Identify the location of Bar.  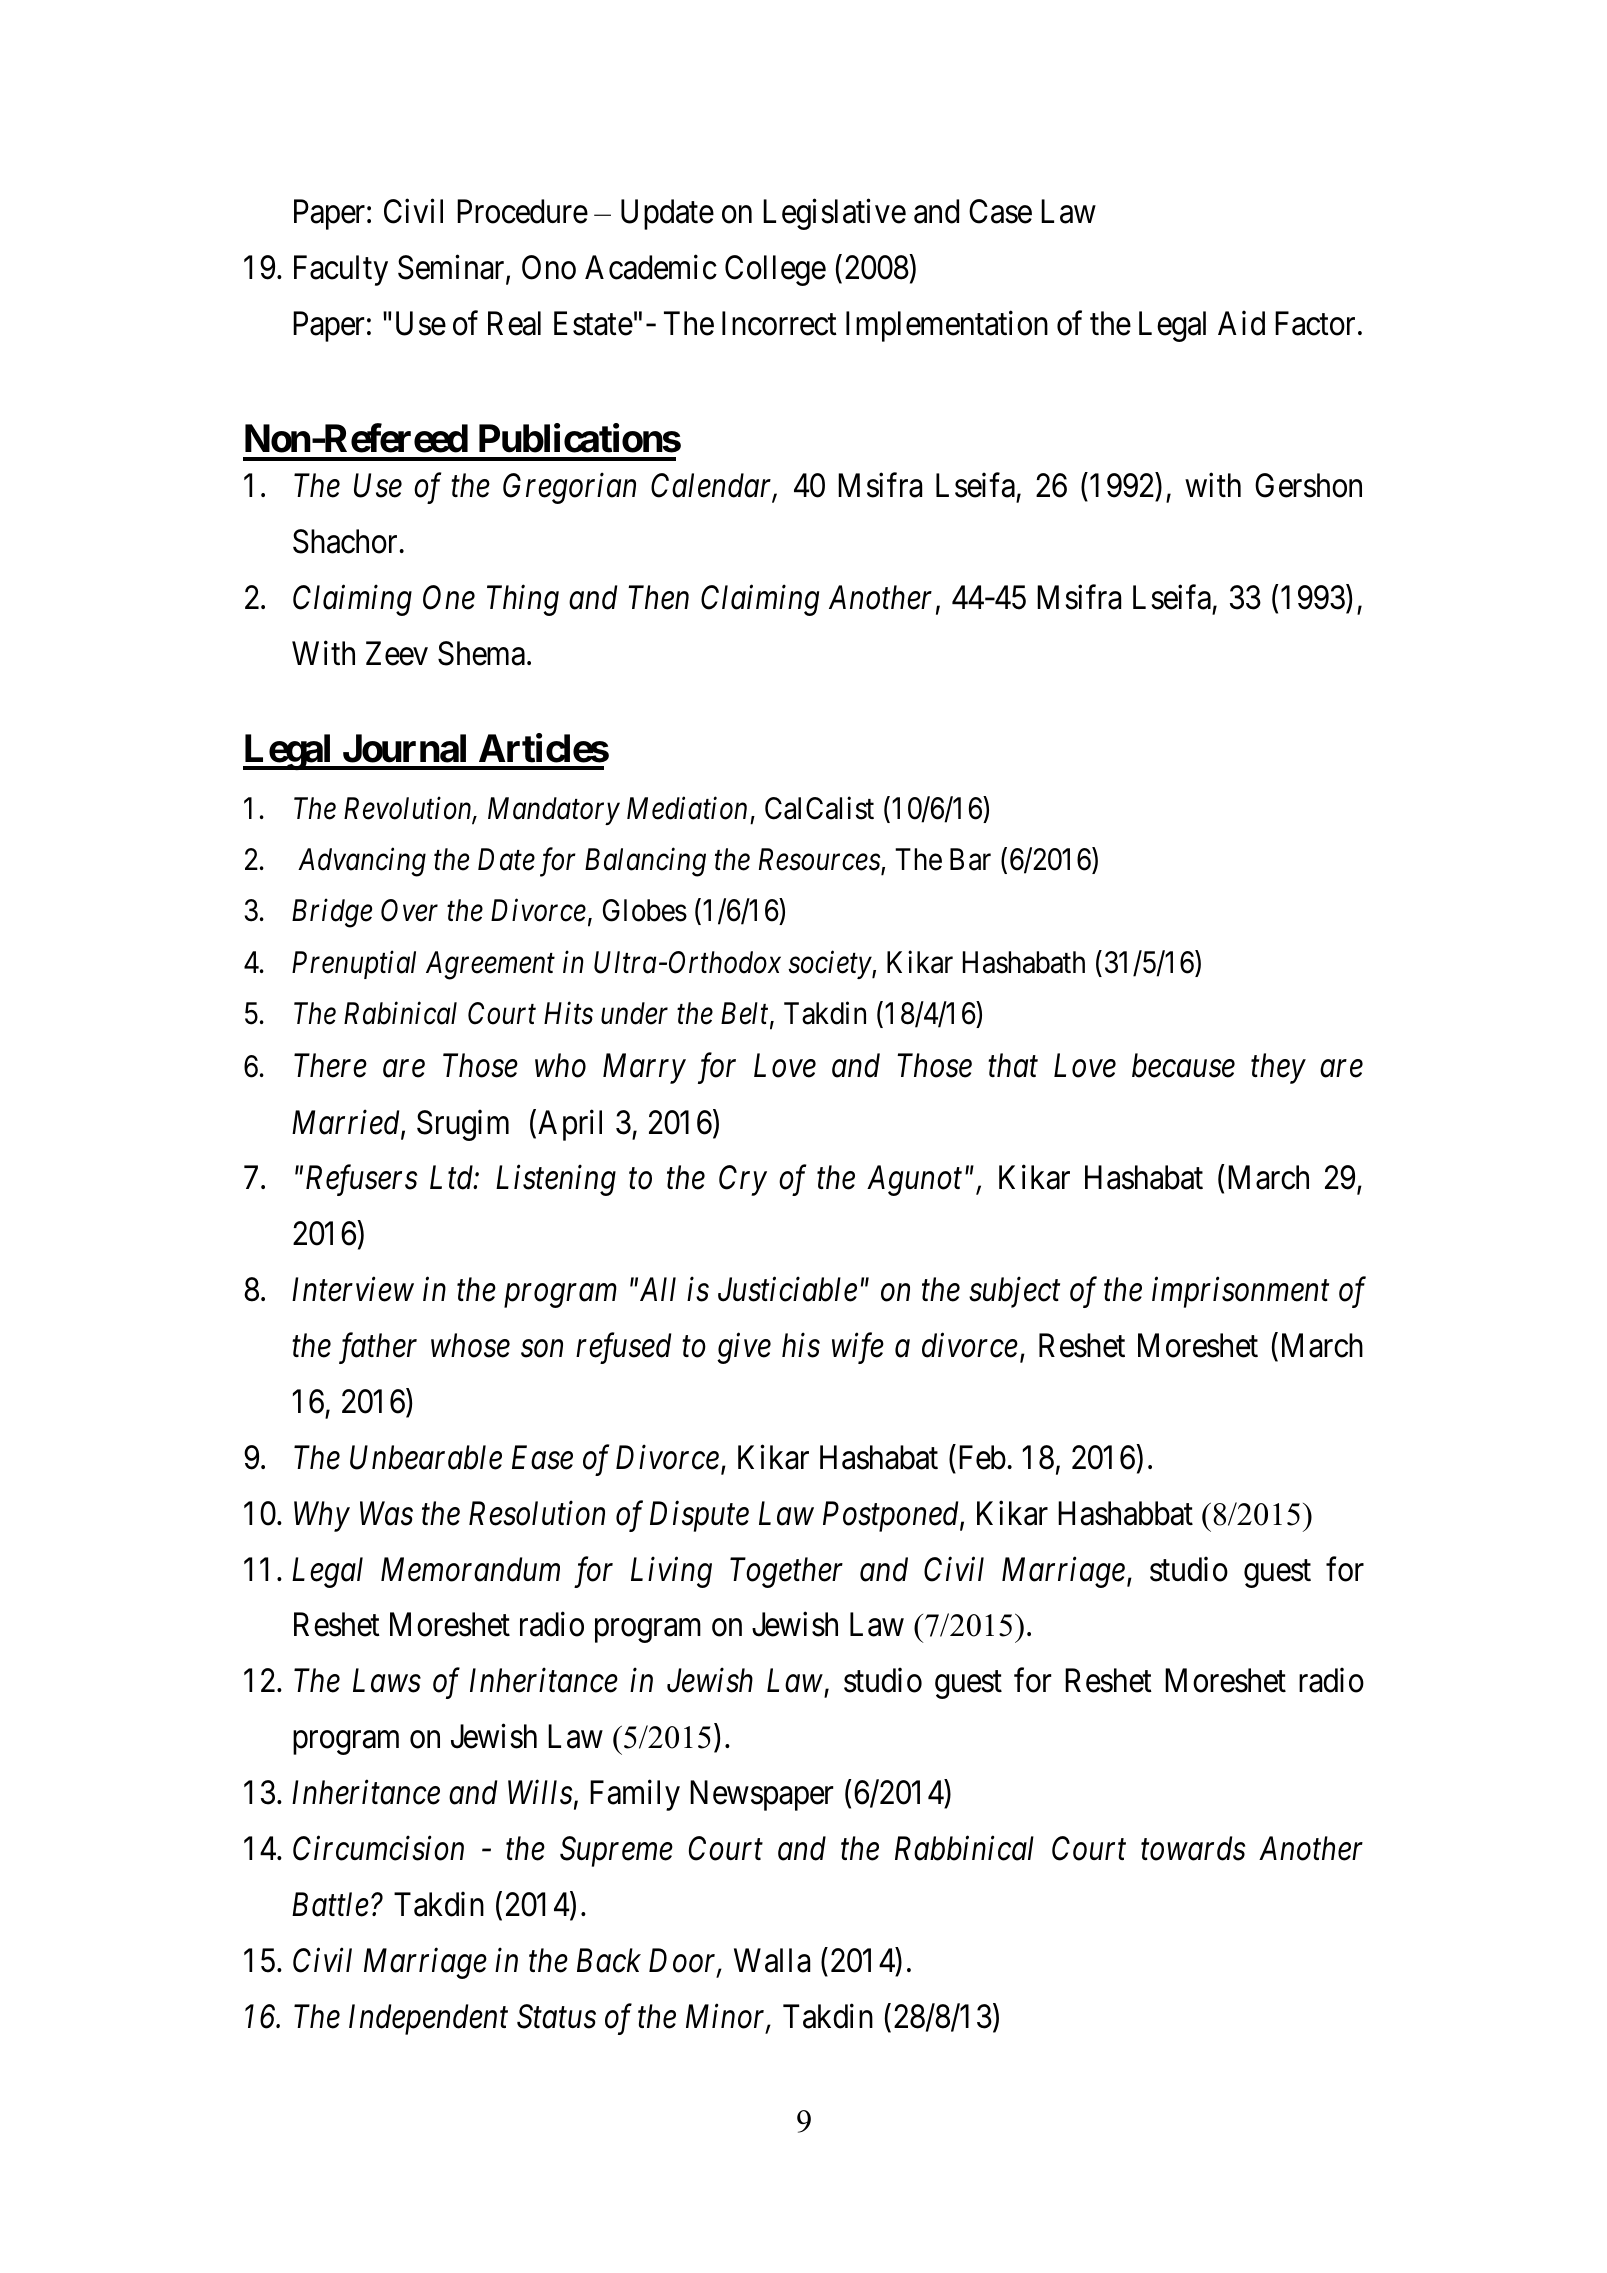
(970, 859).
